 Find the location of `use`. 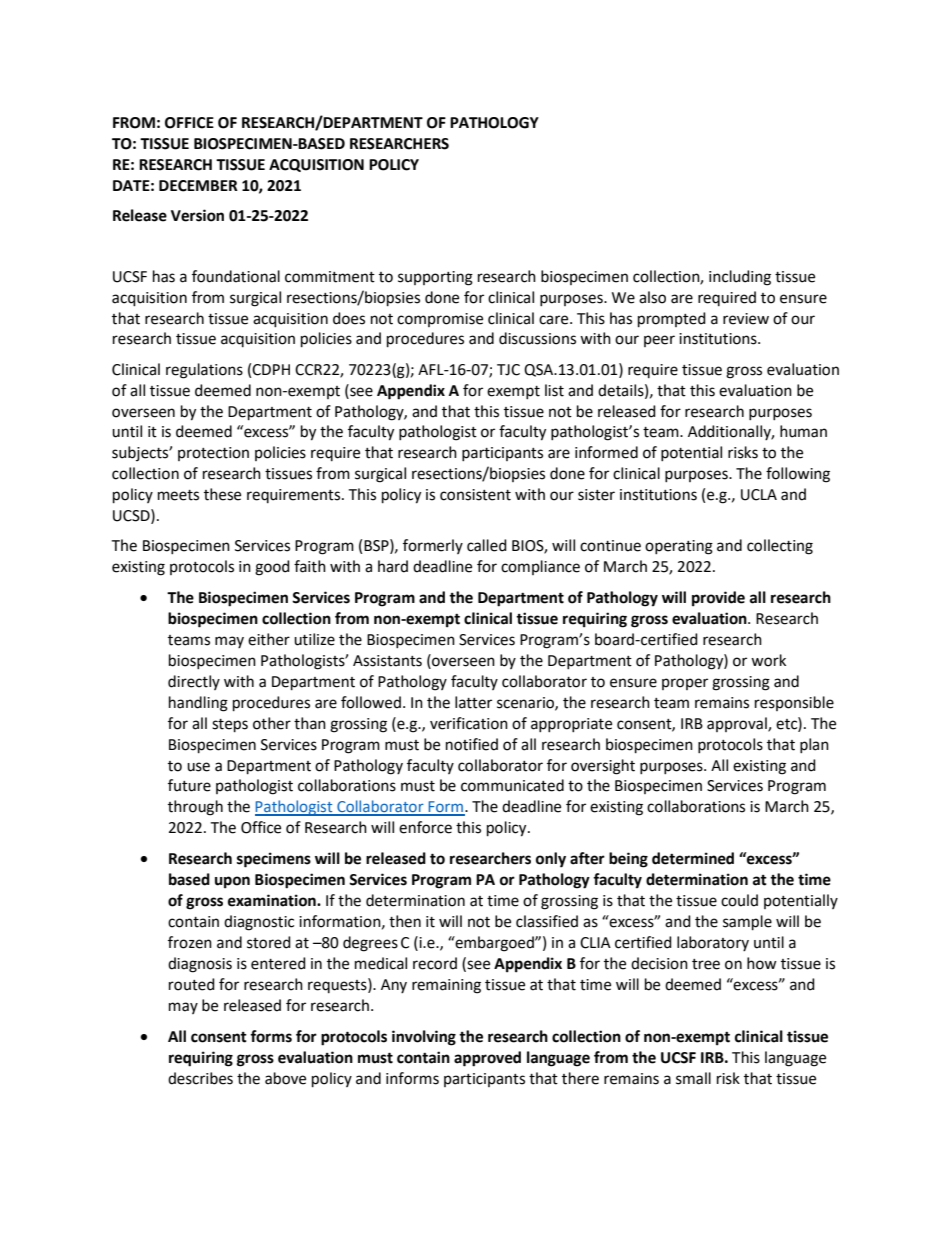

use is located at coordinates (198, 767).
